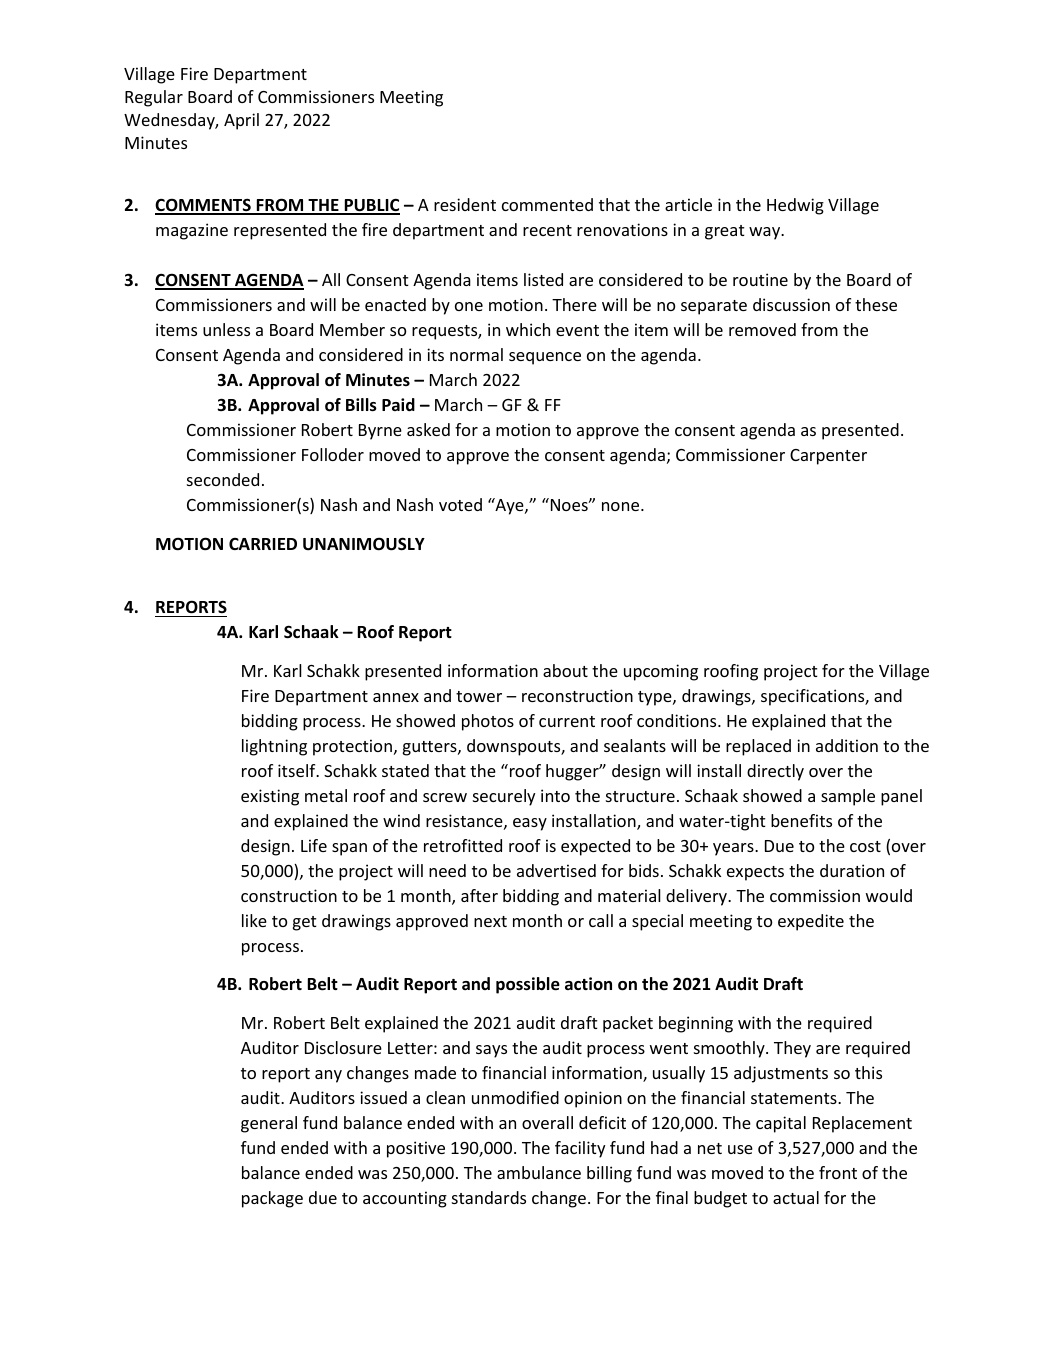 The width and height of the screenshot is (1055, 1365). Describe the element at coordinates (272, 1199) in the screenshot. I see `package` at that location.
